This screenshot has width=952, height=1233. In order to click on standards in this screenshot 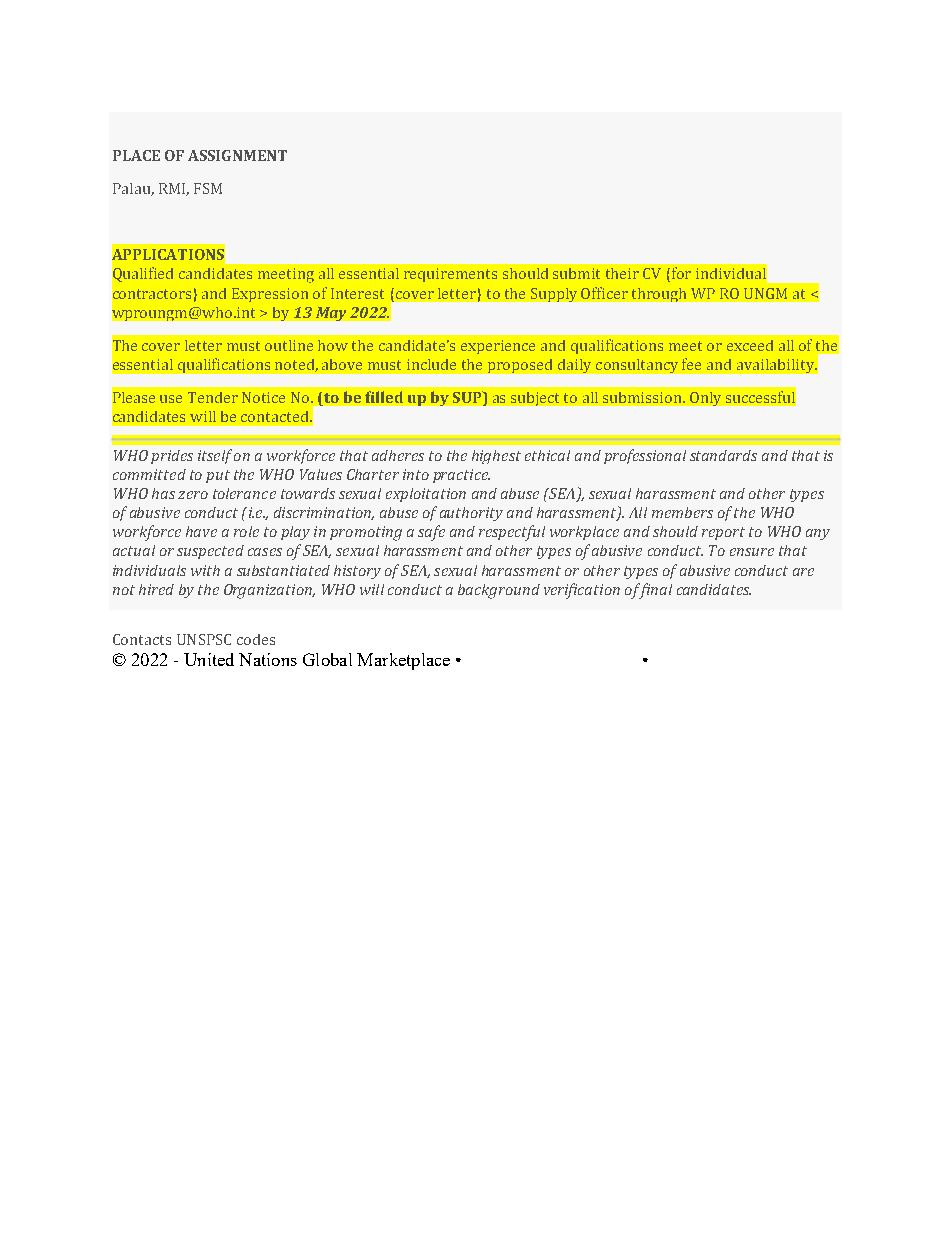, I will do `click(723, 455)`.
